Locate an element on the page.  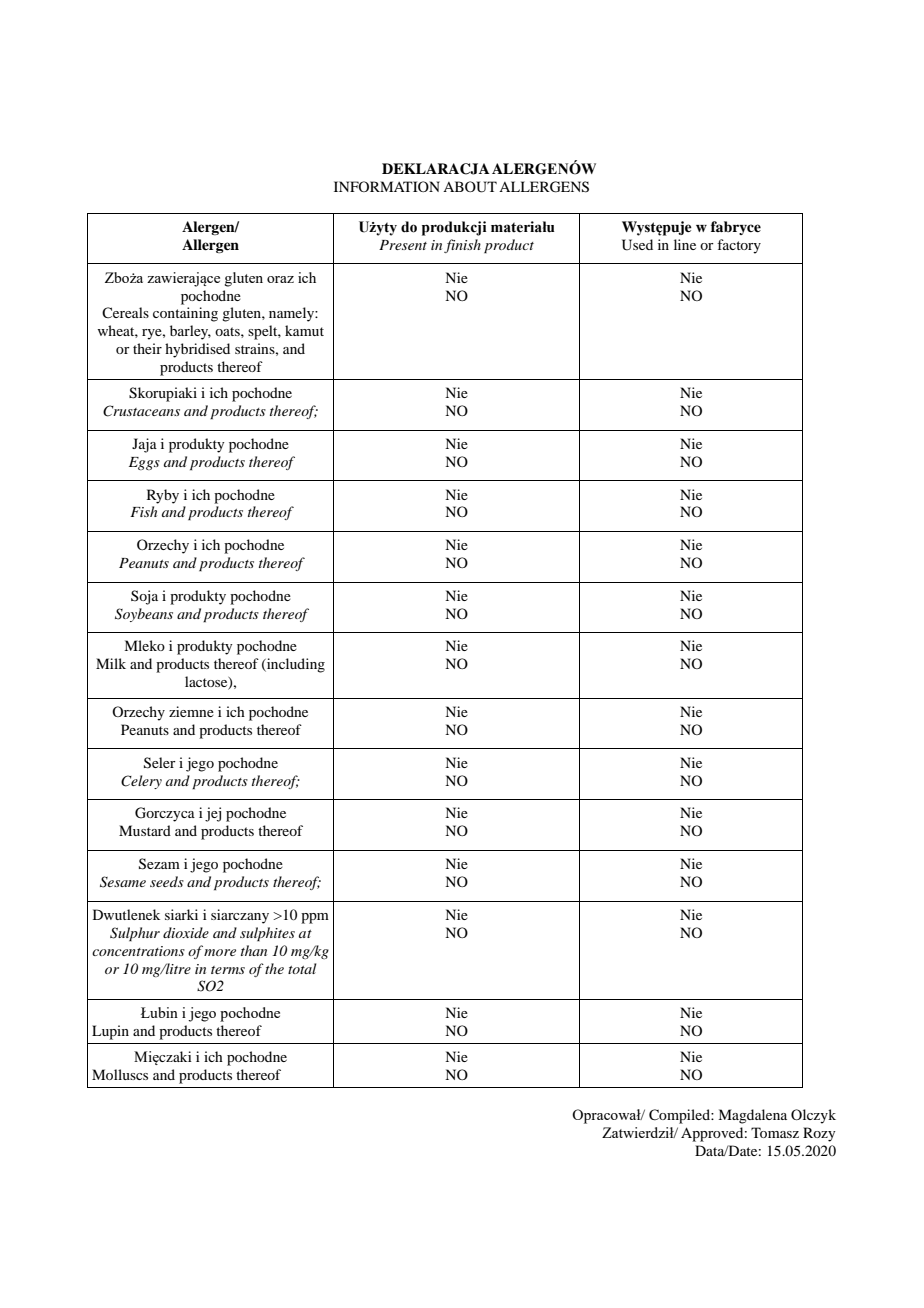
Compiled is located at coordinates (680, 1116).
